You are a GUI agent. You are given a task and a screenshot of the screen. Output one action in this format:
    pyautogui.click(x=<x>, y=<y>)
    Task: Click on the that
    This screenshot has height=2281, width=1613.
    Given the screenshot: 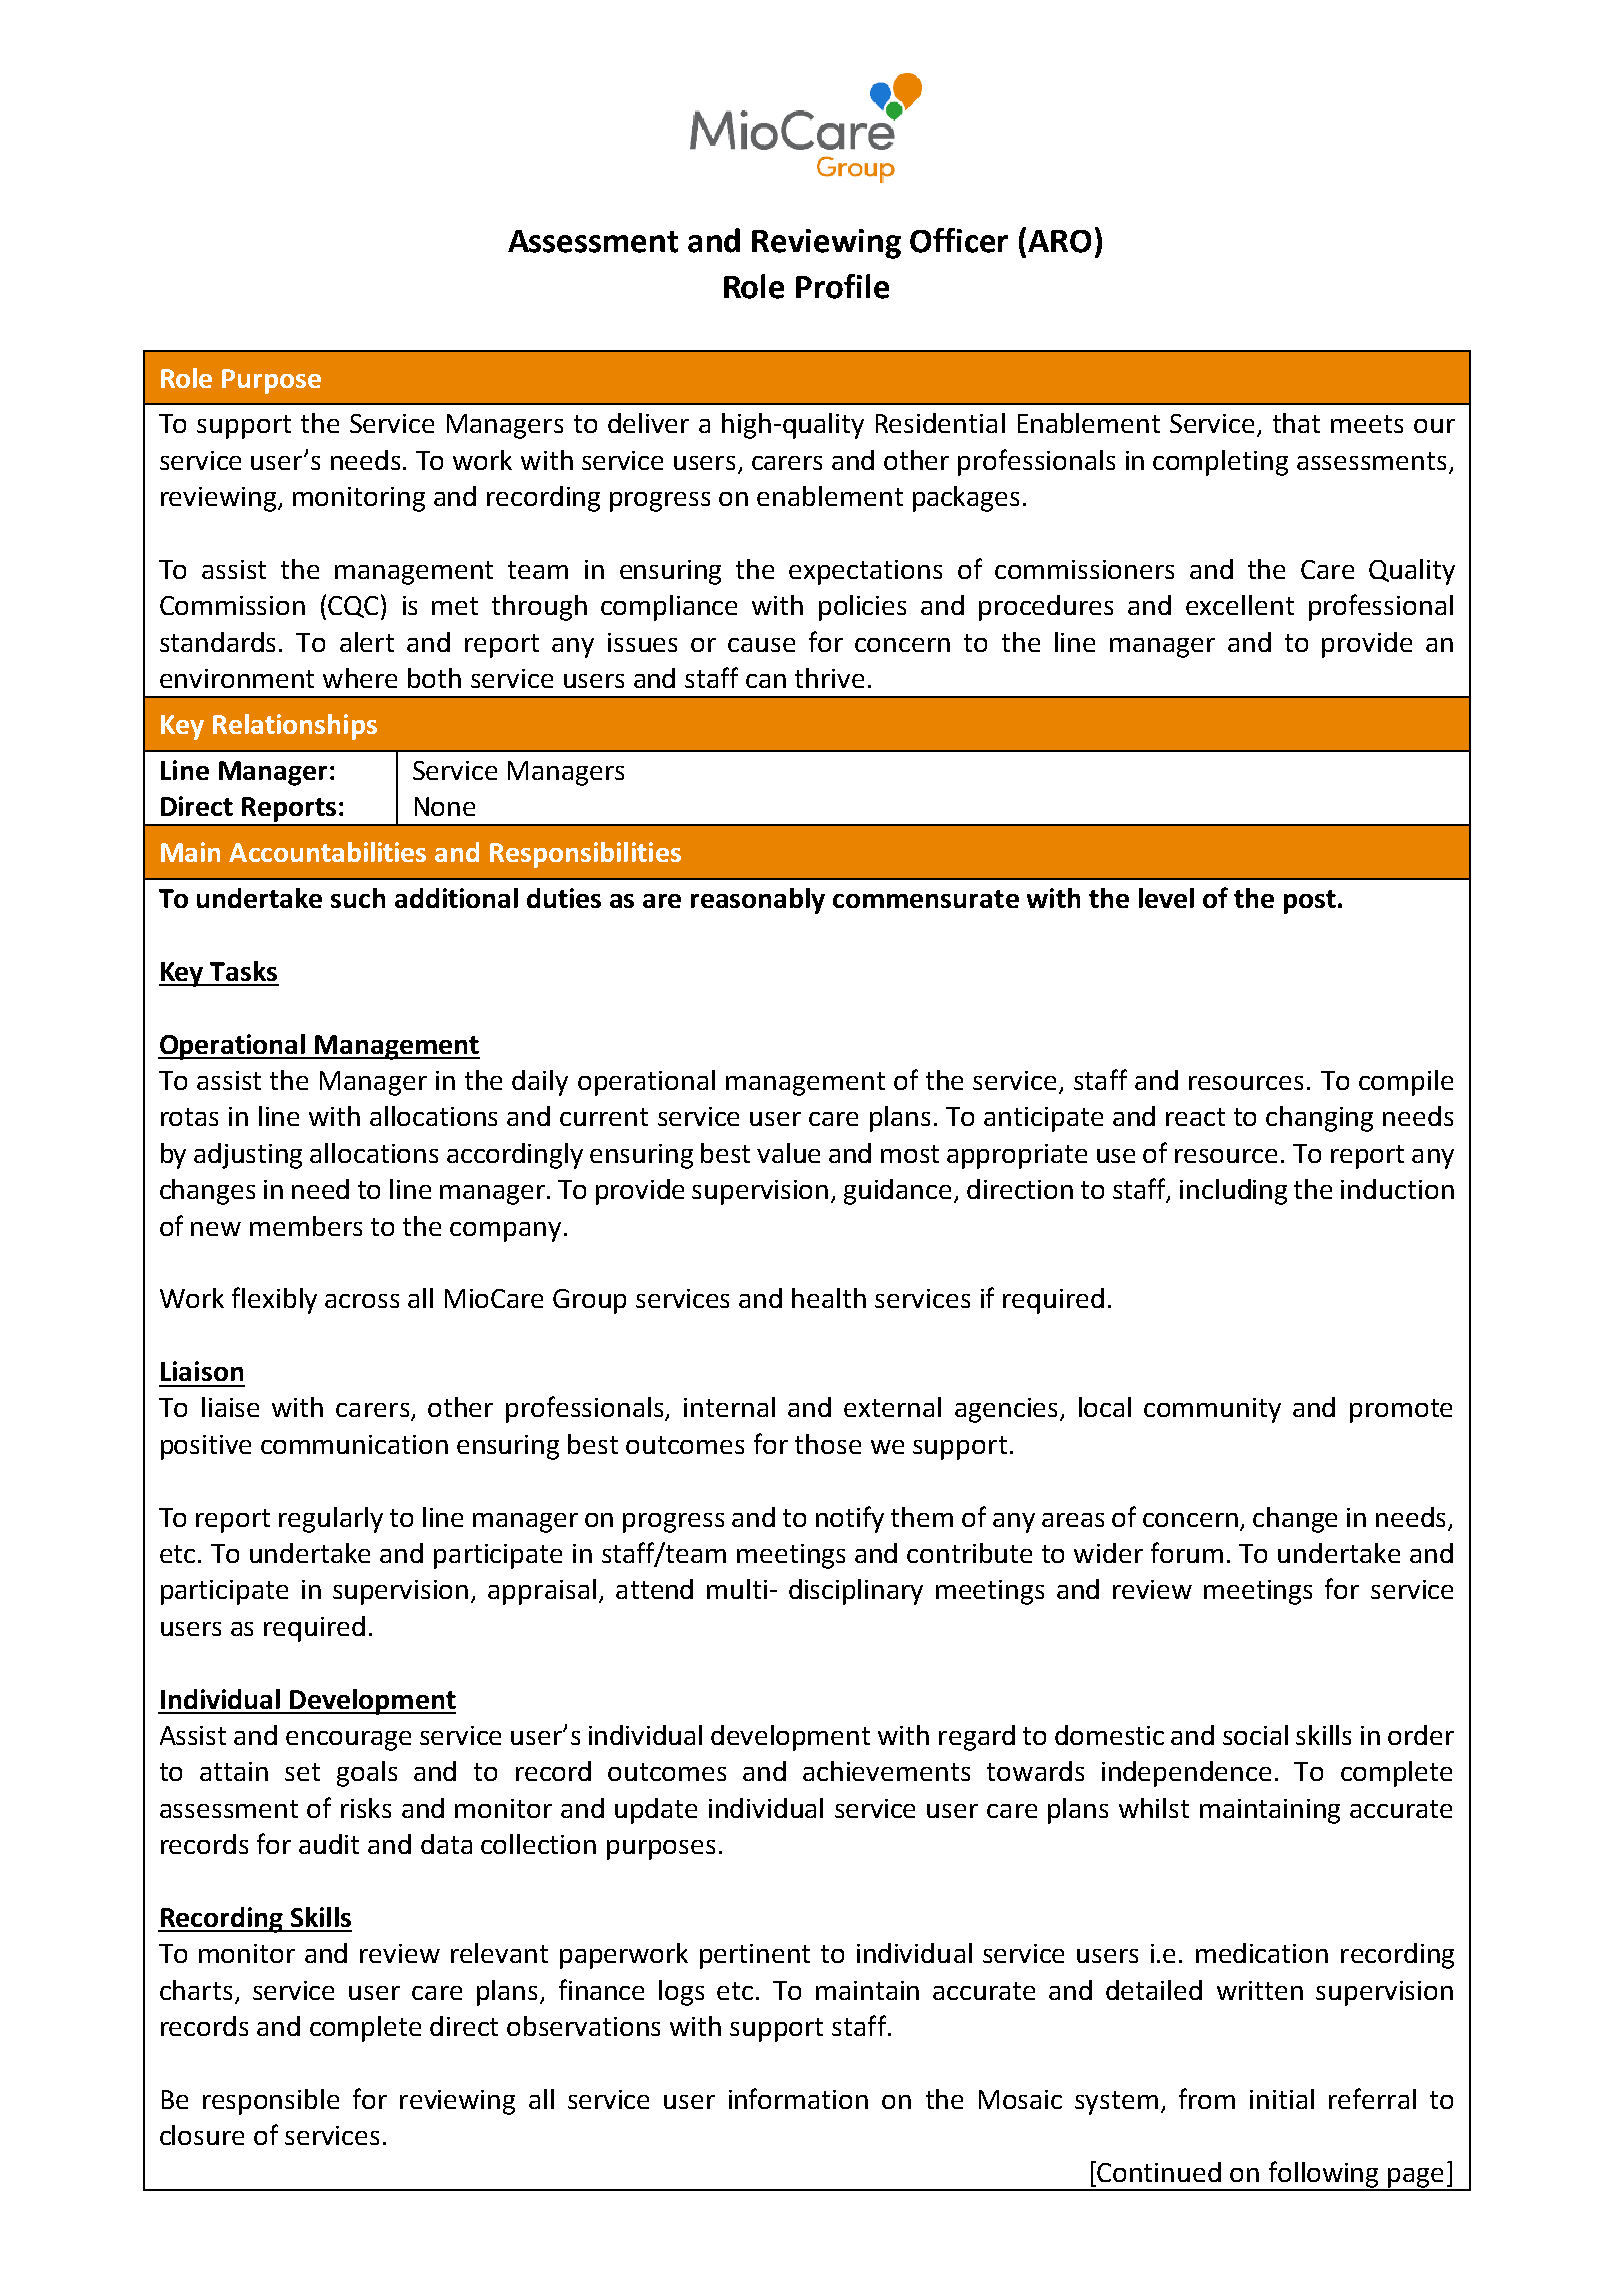 What is the action you would take?
    pyautogui.click(x=1296, y=423)
